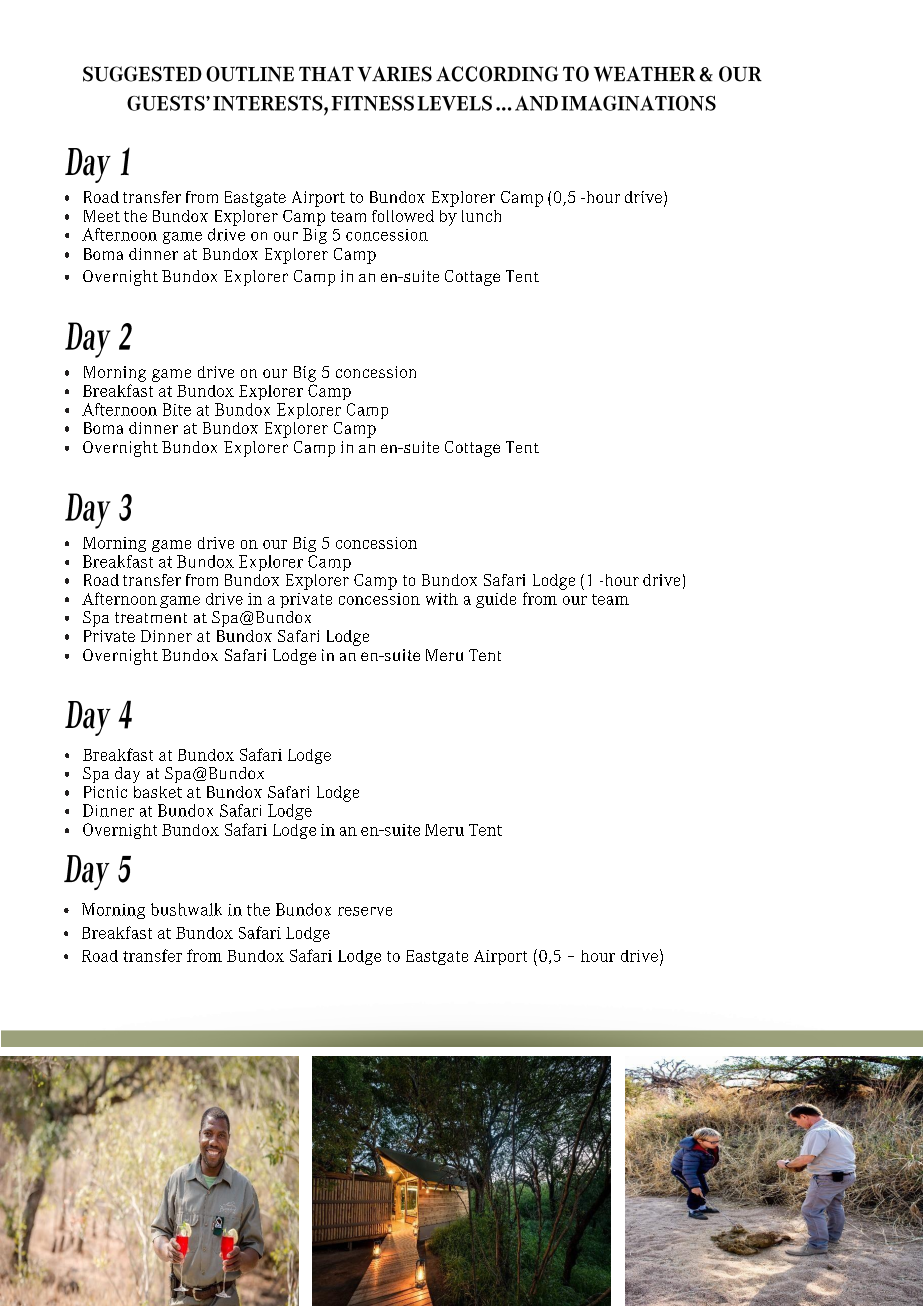 The image size is (924, 1307). What do you see at coordinates (442, 599) in the image?
I see `with` at bounding box center [442, 599].
